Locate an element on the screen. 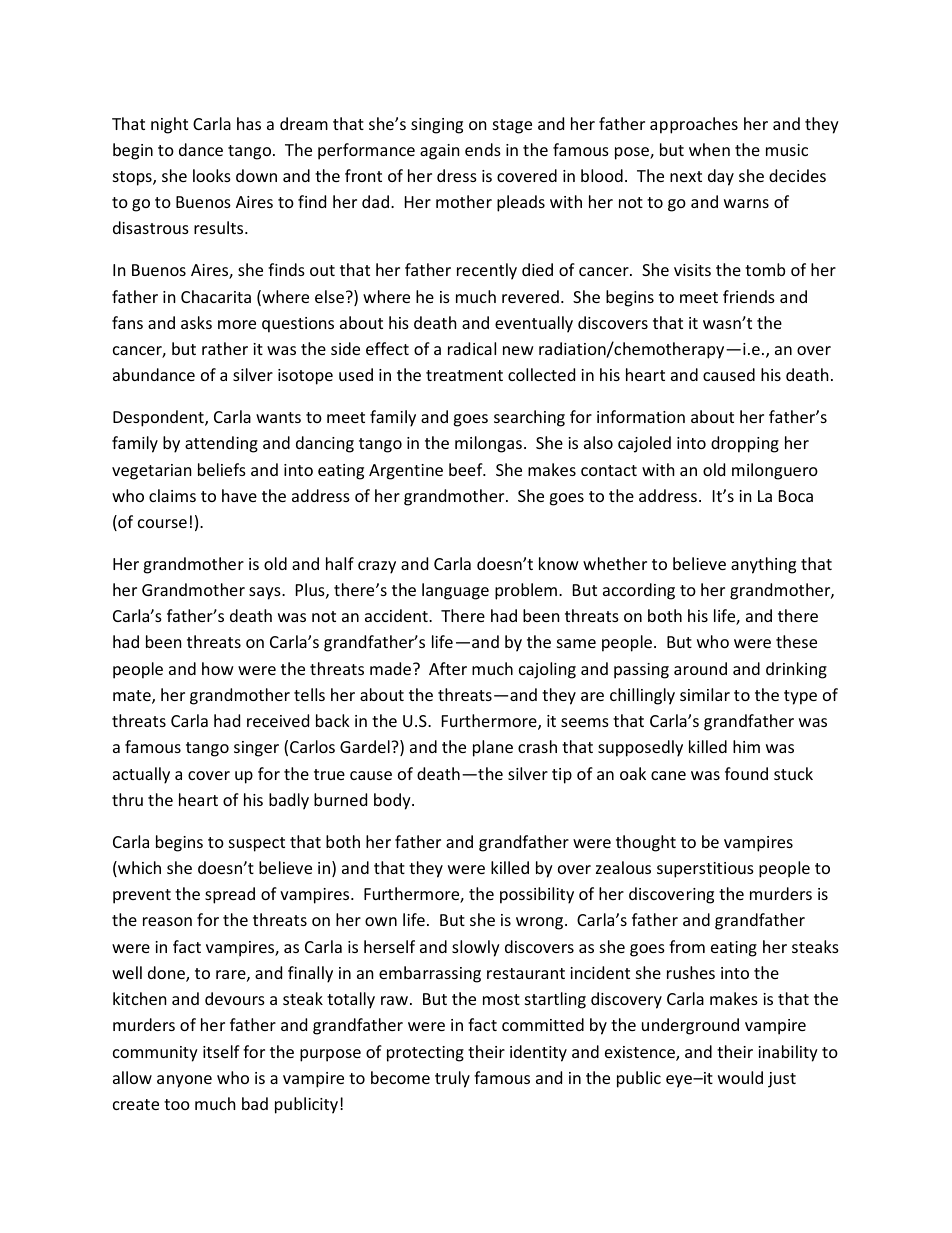 This screenshot has width=952, height=1233. again is located at coordinates (440, 152).
